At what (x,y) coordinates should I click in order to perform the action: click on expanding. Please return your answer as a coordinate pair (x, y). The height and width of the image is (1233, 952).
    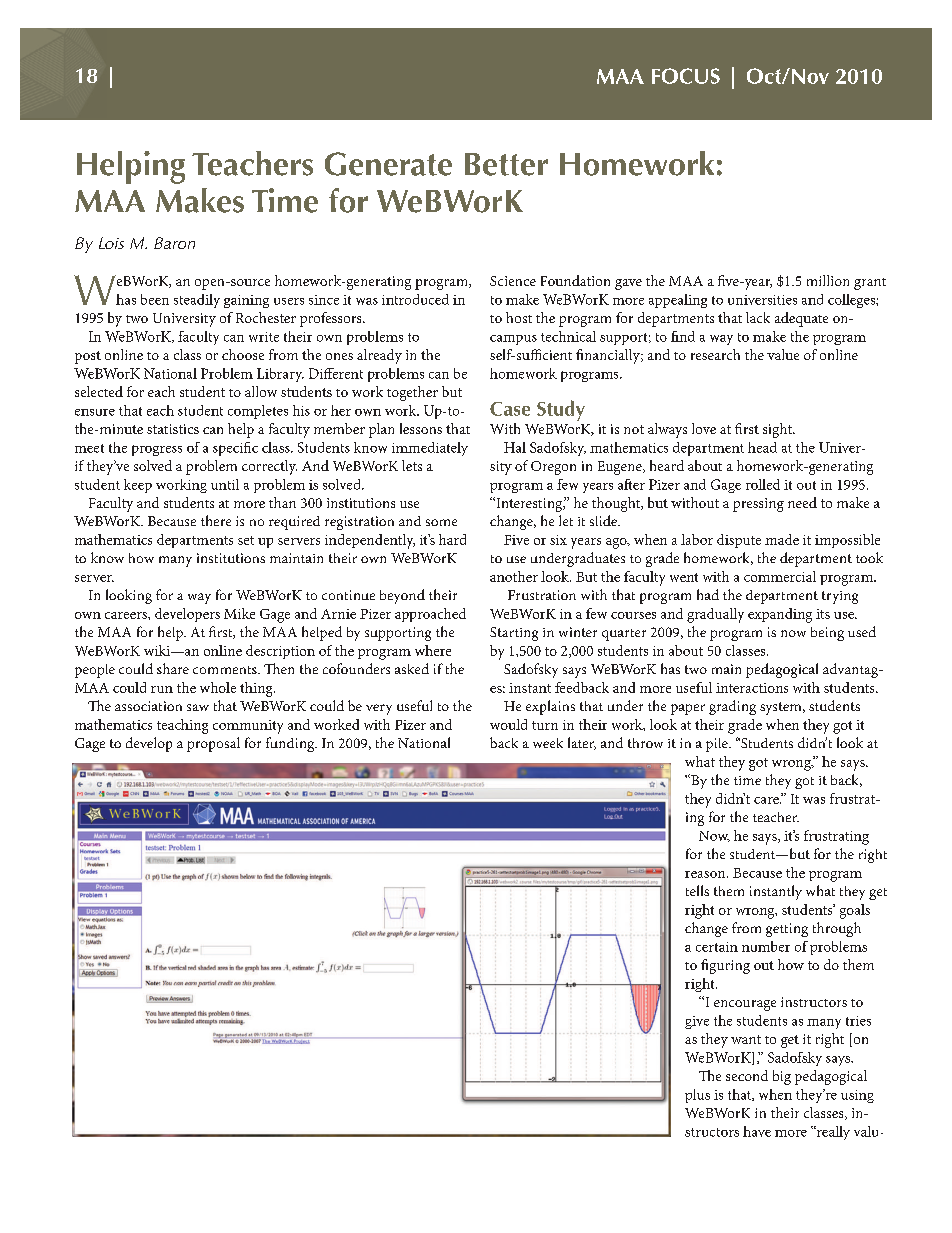
    Looking at the image, I should click on (780, 615).
